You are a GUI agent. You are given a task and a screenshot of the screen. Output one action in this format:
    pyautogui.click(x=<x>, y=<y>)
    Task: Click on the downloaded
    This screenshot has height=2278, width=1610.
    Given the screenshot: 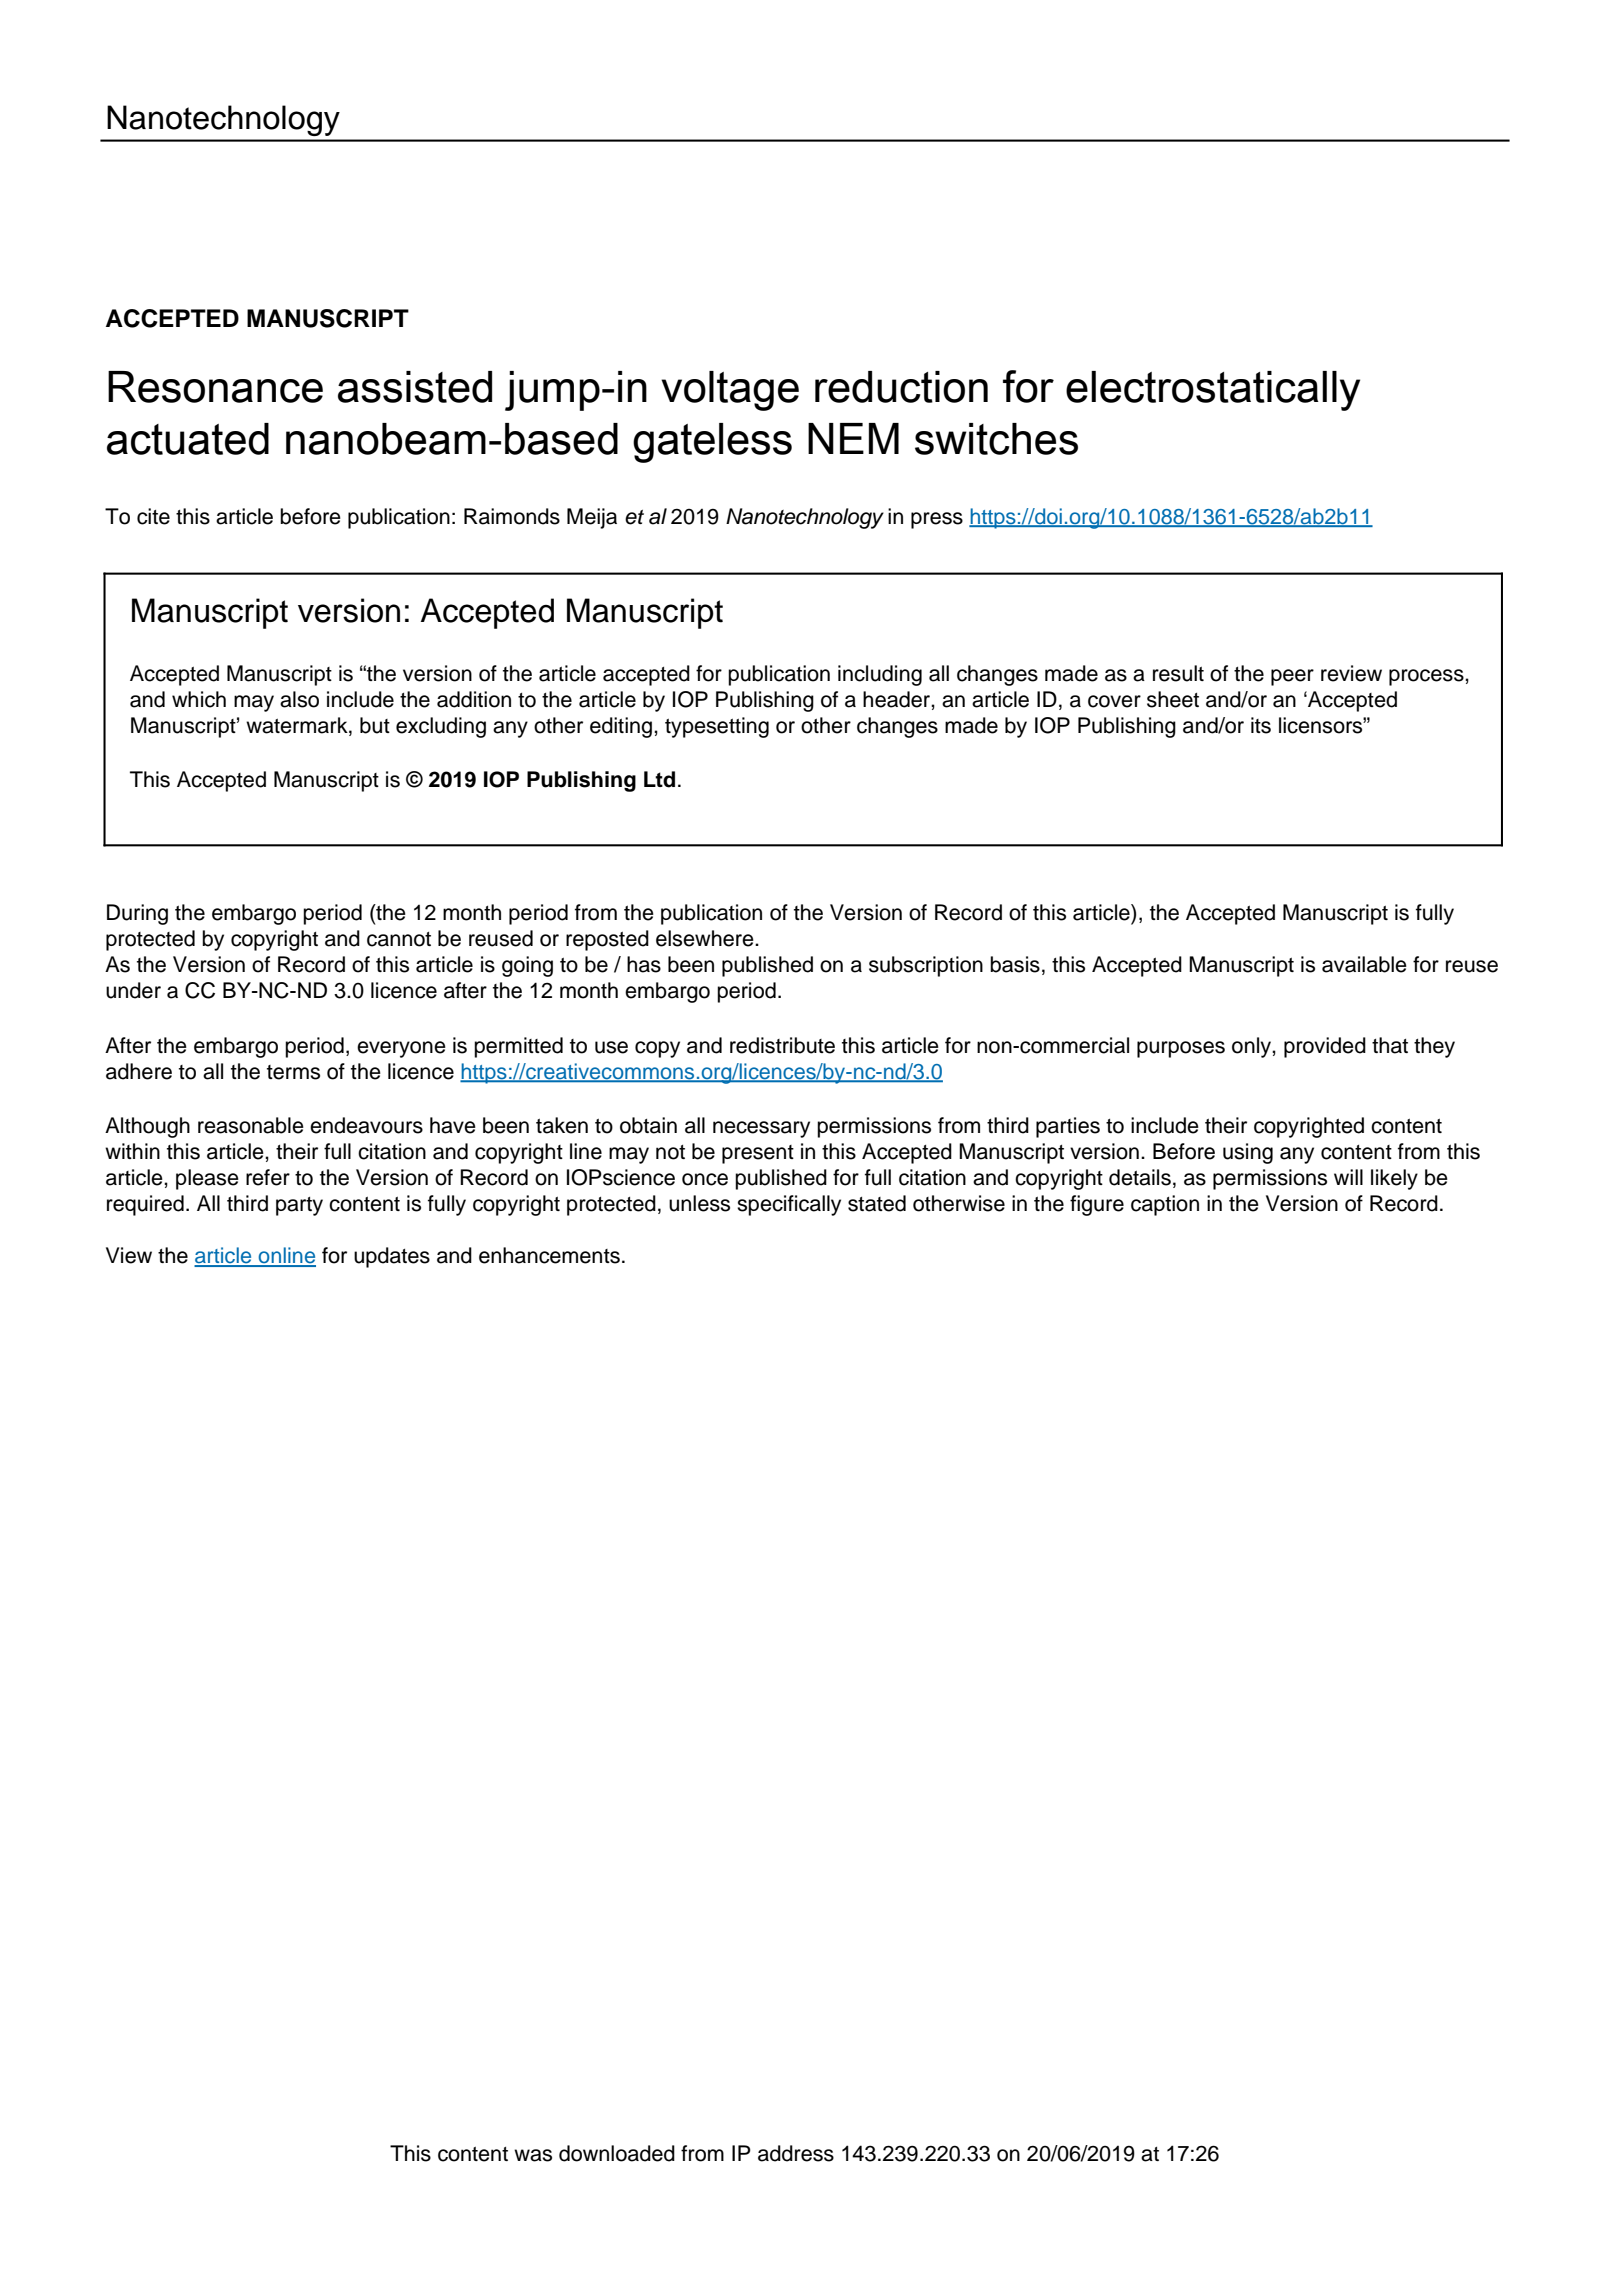 What is the action you would take?
    pyautogui.click(x=617, y=2153)
